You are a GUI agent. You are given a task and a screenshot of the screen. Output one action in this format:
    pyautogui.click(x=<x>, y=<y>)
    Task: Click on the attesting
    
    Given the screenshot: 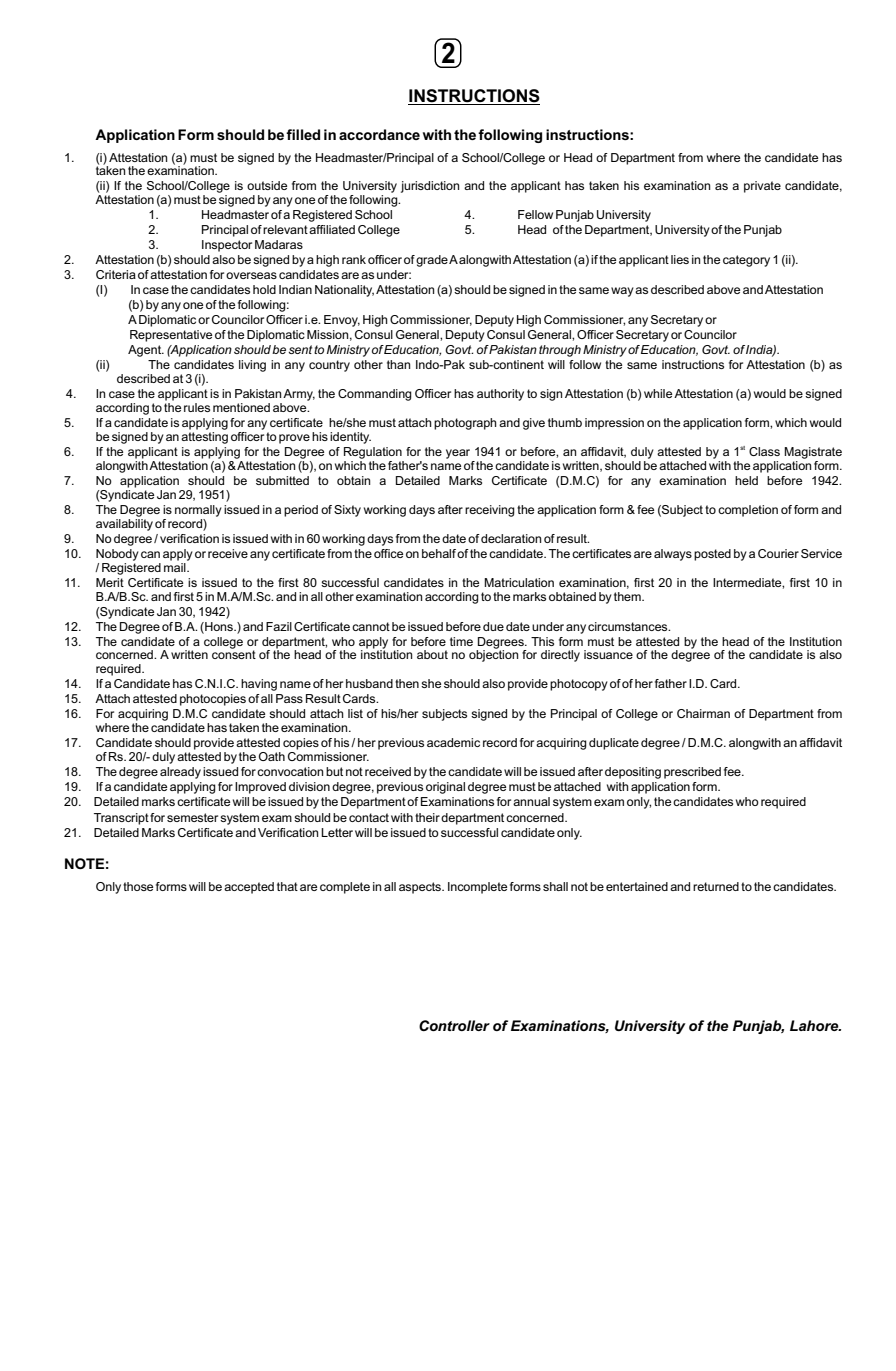 What is the action you would take?
    pyautogui.click(x=204, y=436)
